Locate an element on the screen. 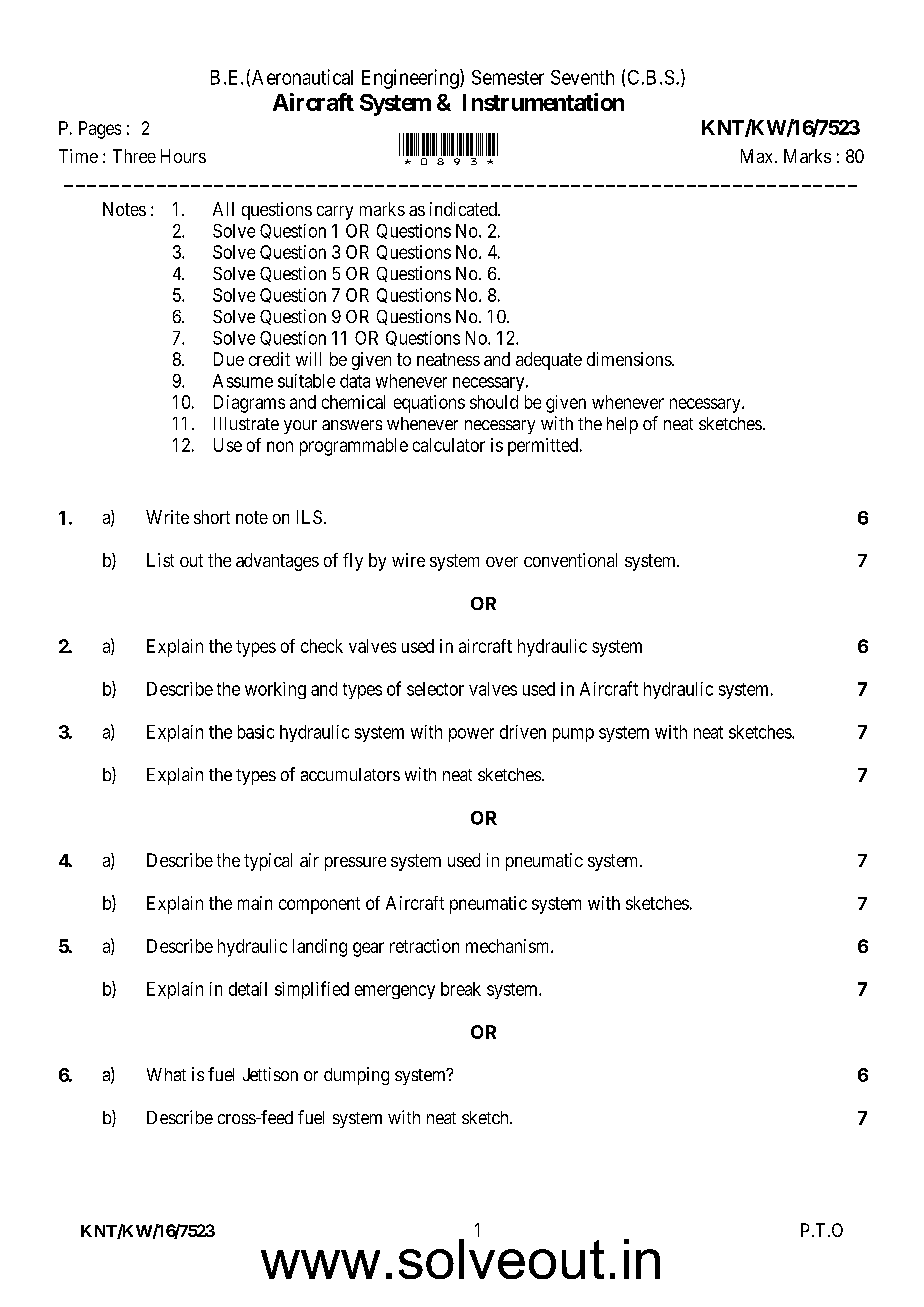  Engineering is located at coordinates (411, 79).
